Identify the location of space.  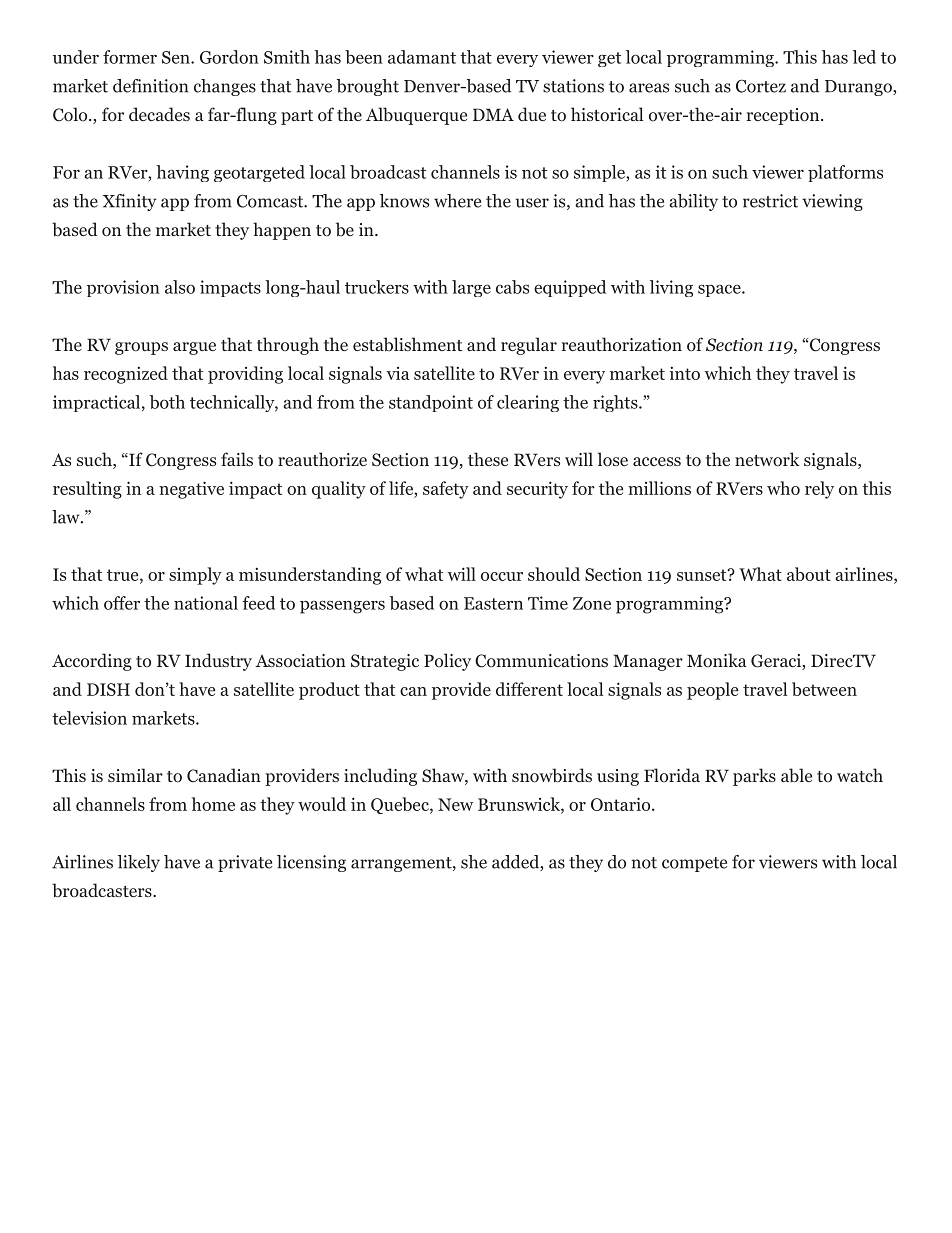
(719, 291).
